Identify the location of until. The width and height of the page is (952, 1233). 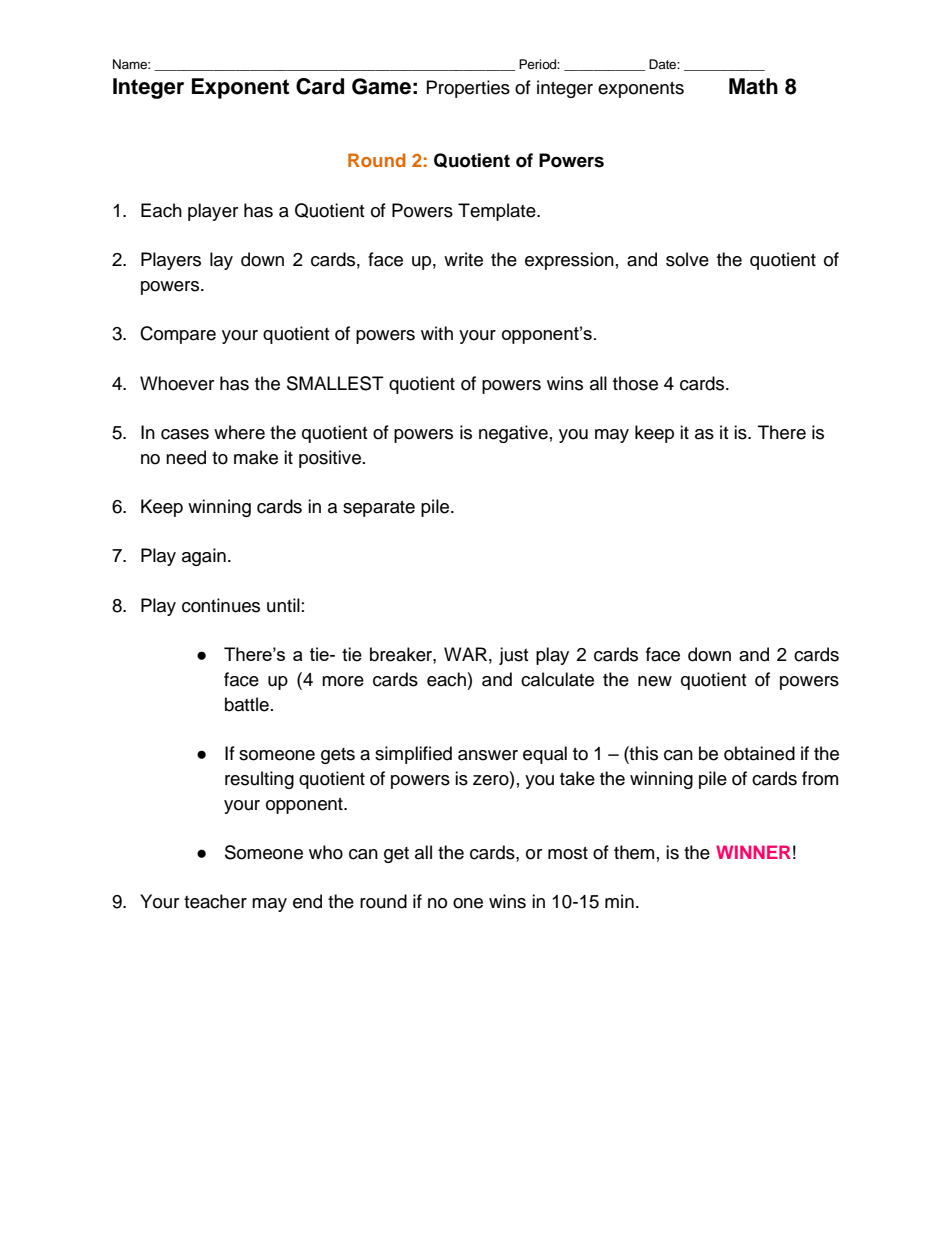
(283, 605).
